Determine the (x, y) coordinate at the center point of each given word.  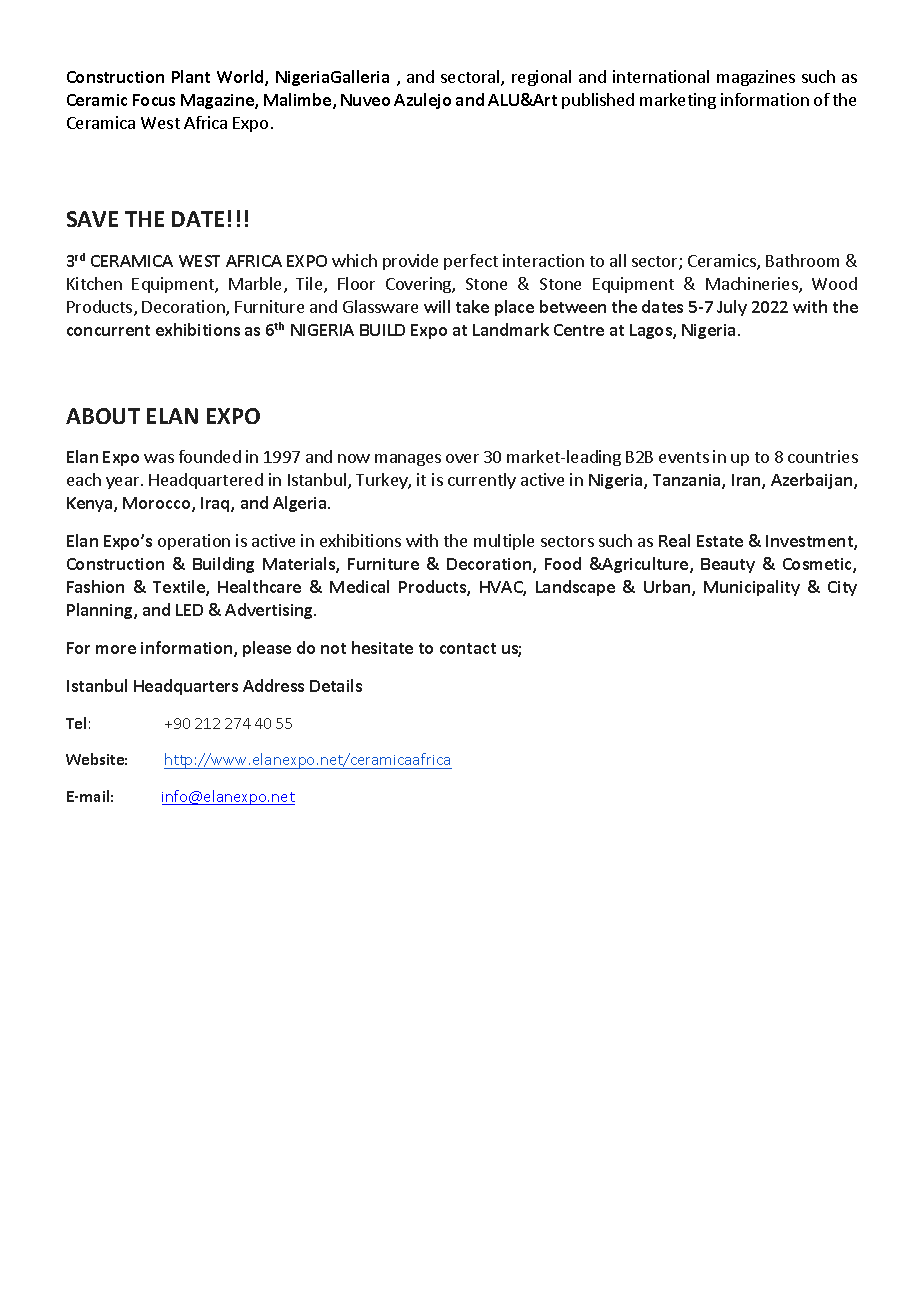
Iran (747, 481)
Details (336, 685)
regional (541, 78)
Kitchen (94, 283)
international (661, 76)
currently (482, 481)
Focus (154, 100)
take (472, 306)
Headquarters (186, 687)
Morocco (158, 504)
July (732, 308)
